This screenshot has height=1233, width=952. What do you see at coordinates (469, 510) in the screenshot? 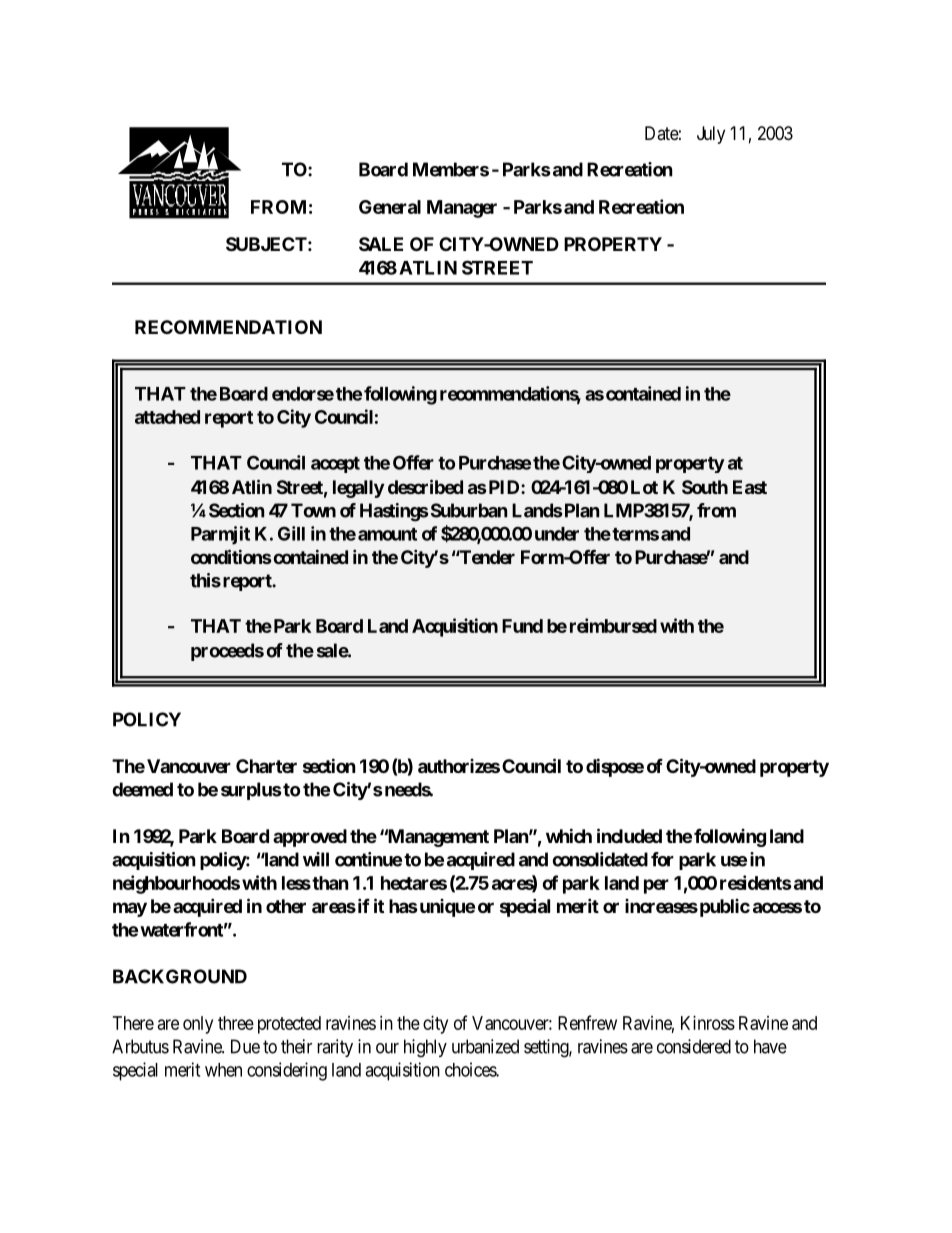
I see `Suburban` at bounding box center [469, 510].
